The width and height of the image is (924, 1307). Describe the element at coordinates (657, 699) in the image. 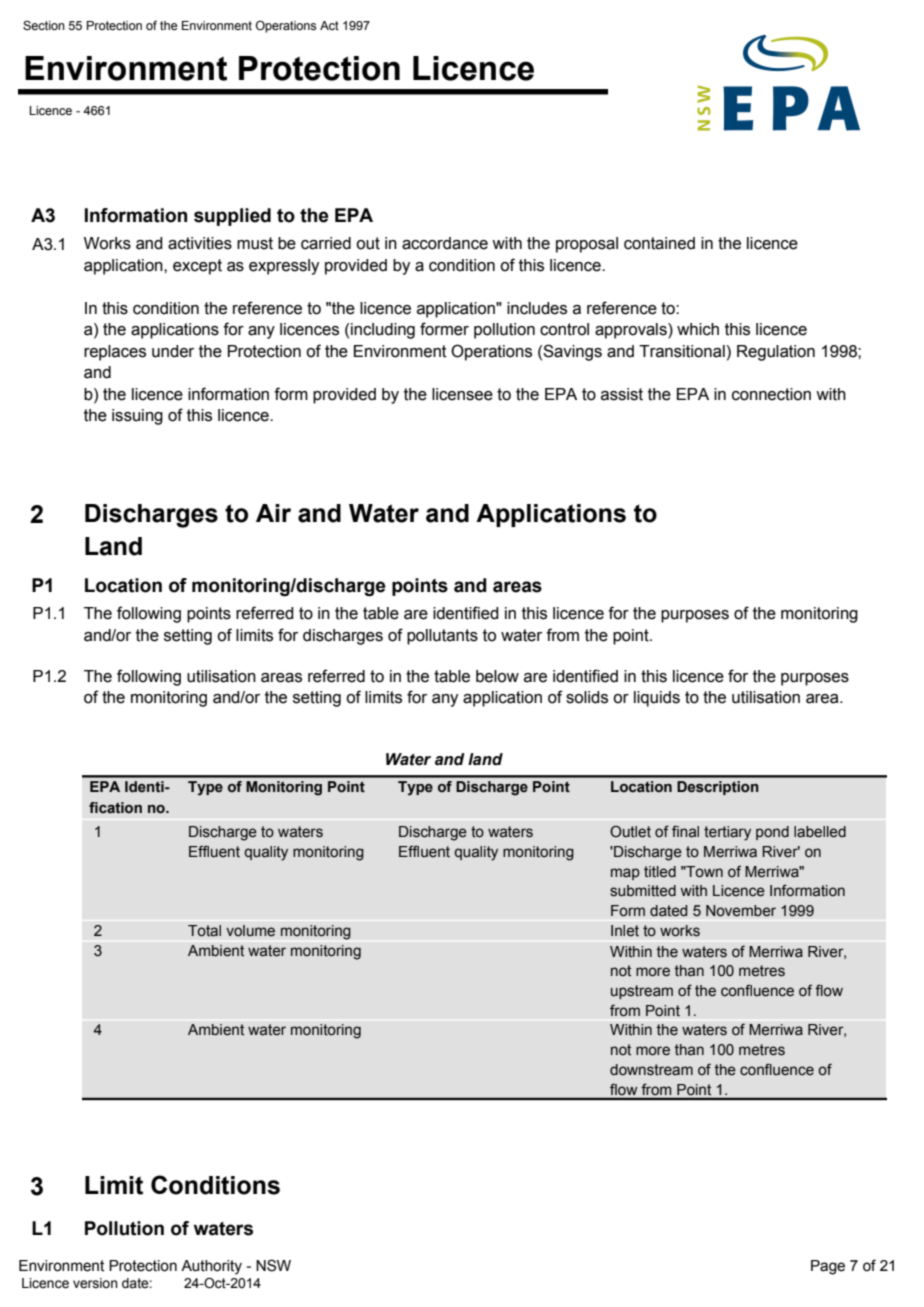

I see `liquids` at that location.
